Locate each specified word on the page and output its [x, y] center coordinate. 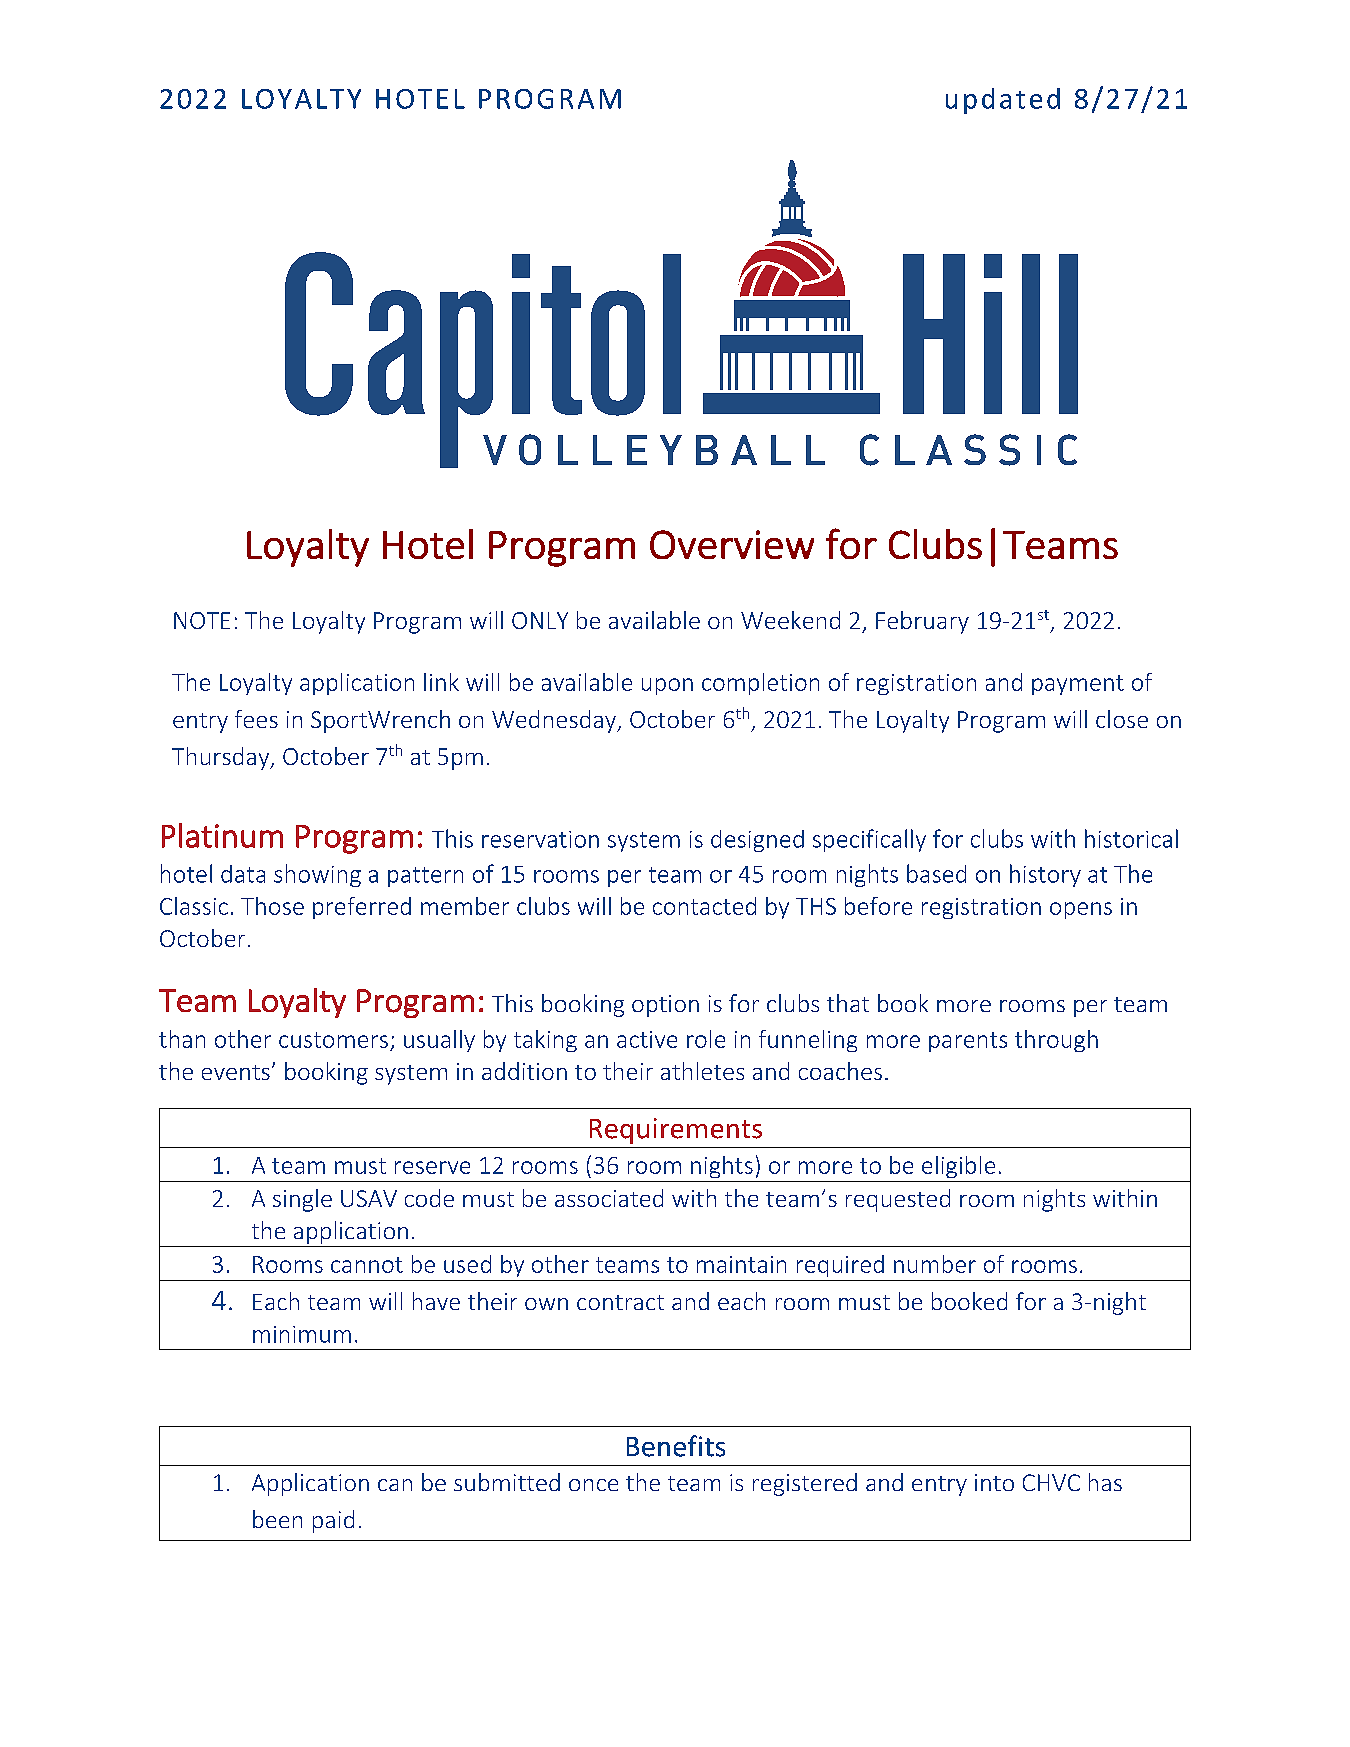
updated [1003, 101]
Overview [732, 544]
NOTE [202, 620]
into [994, 1482]
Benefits [676, 1446]
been [277, 1519]
